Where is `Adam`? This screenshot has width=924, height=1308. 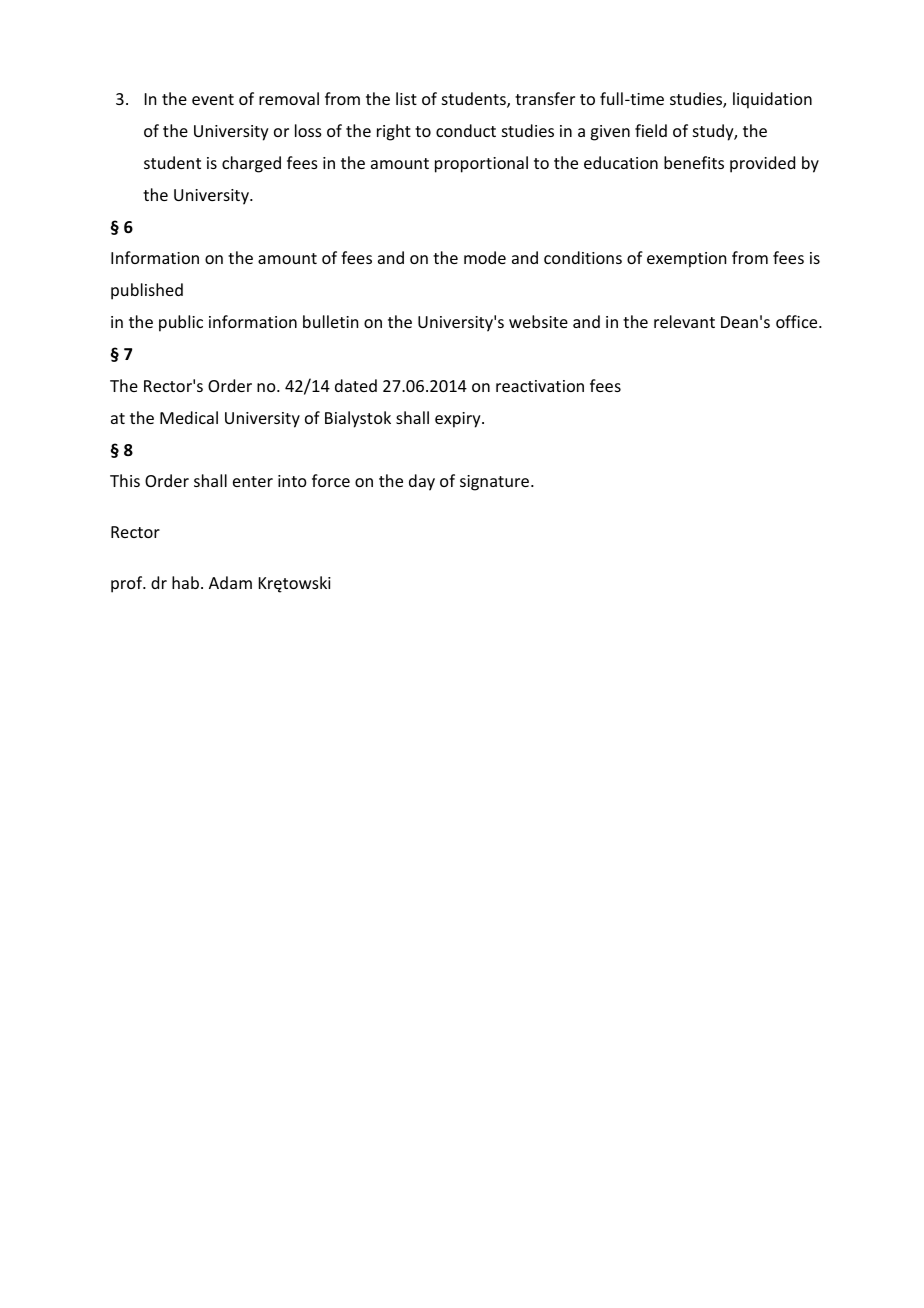
Adam is located at coordinates (230, 582).
